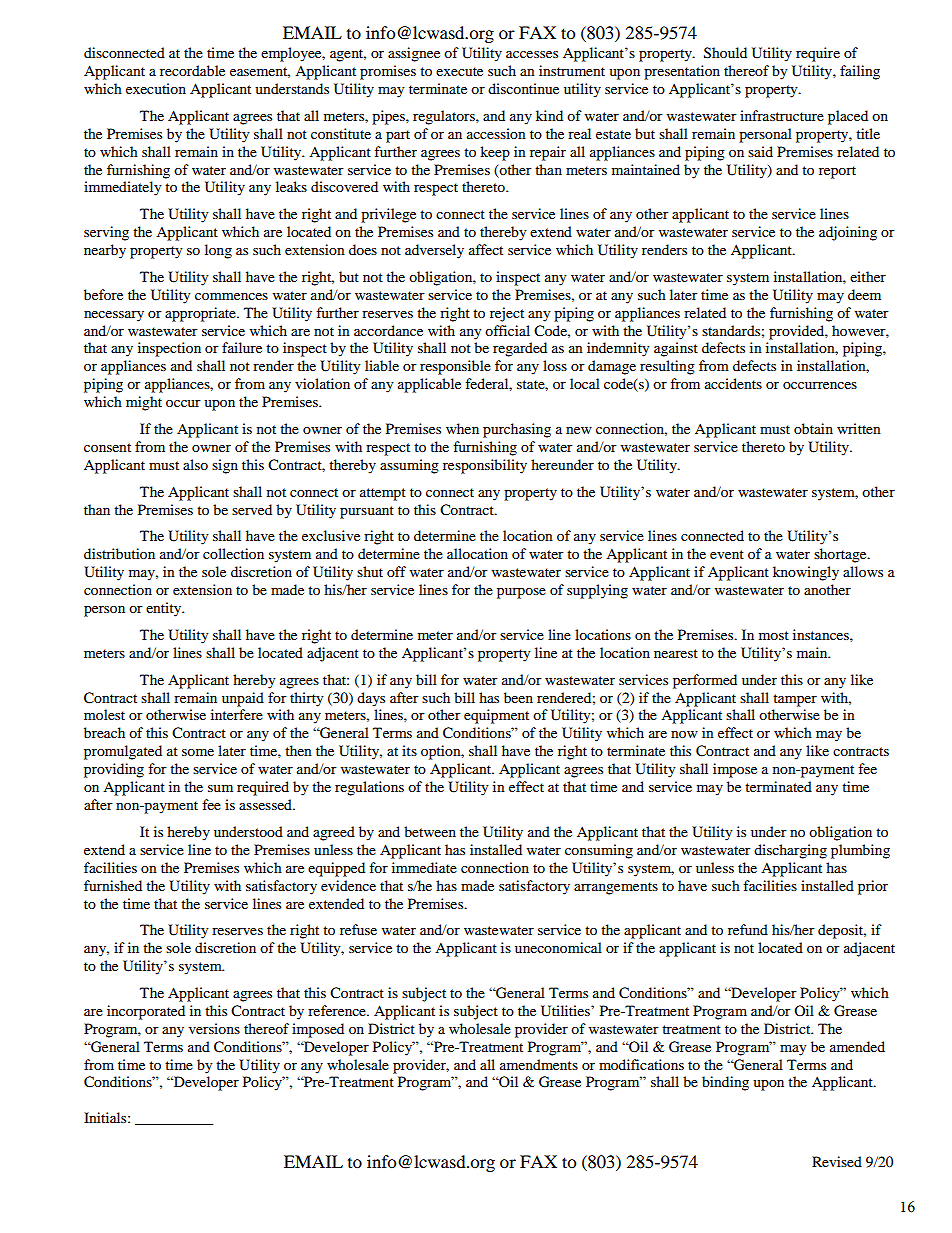 Image resolution: width=952 pixels, height=1233 pixels. What do you see at coordinates (790, 851) in the screenshot?
I see `discharging` at bounding box center [790, 851].
